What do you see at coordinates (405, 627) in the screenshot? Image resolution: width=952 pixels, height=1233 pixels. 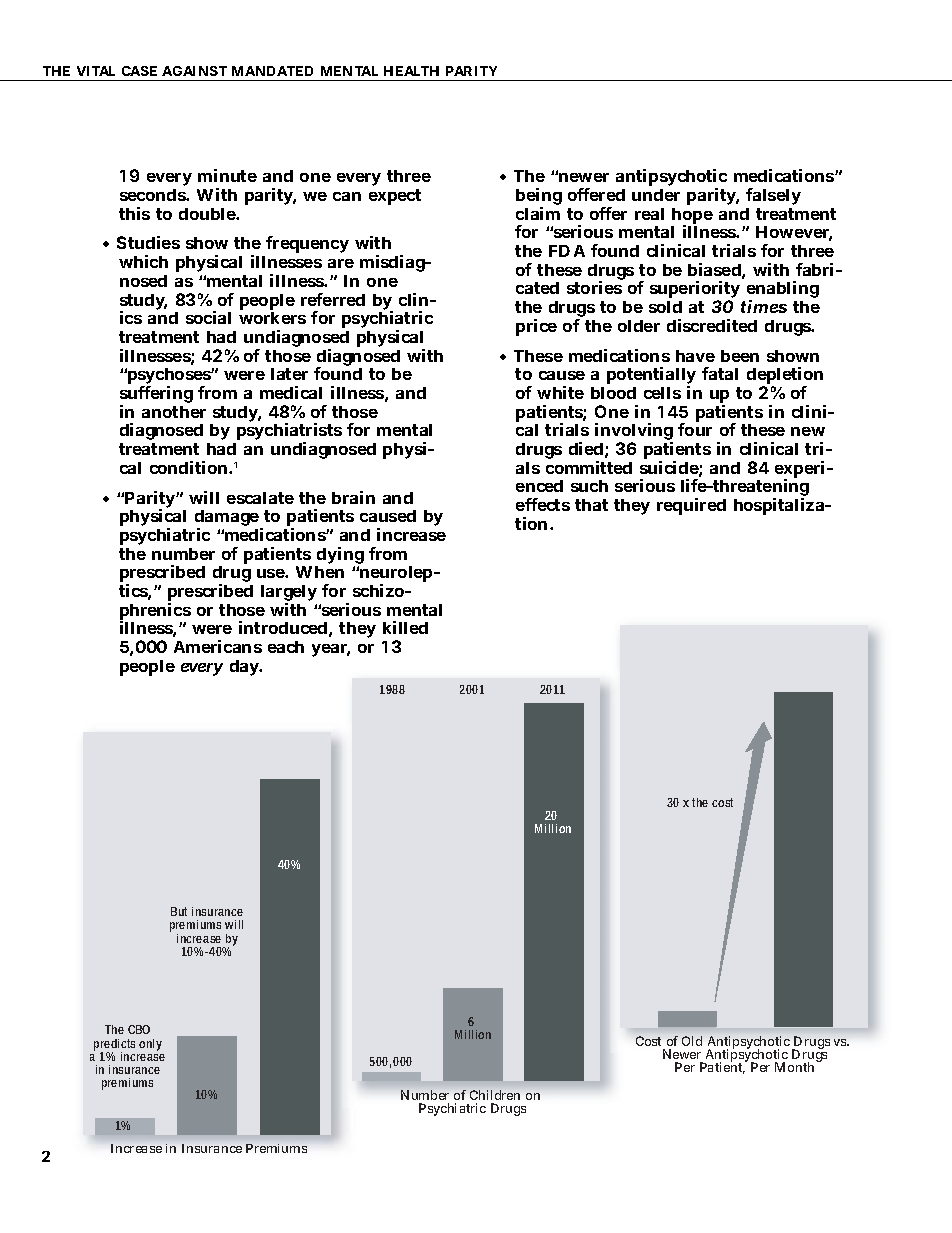 I see `killed` at bounding box center [405, 627].
